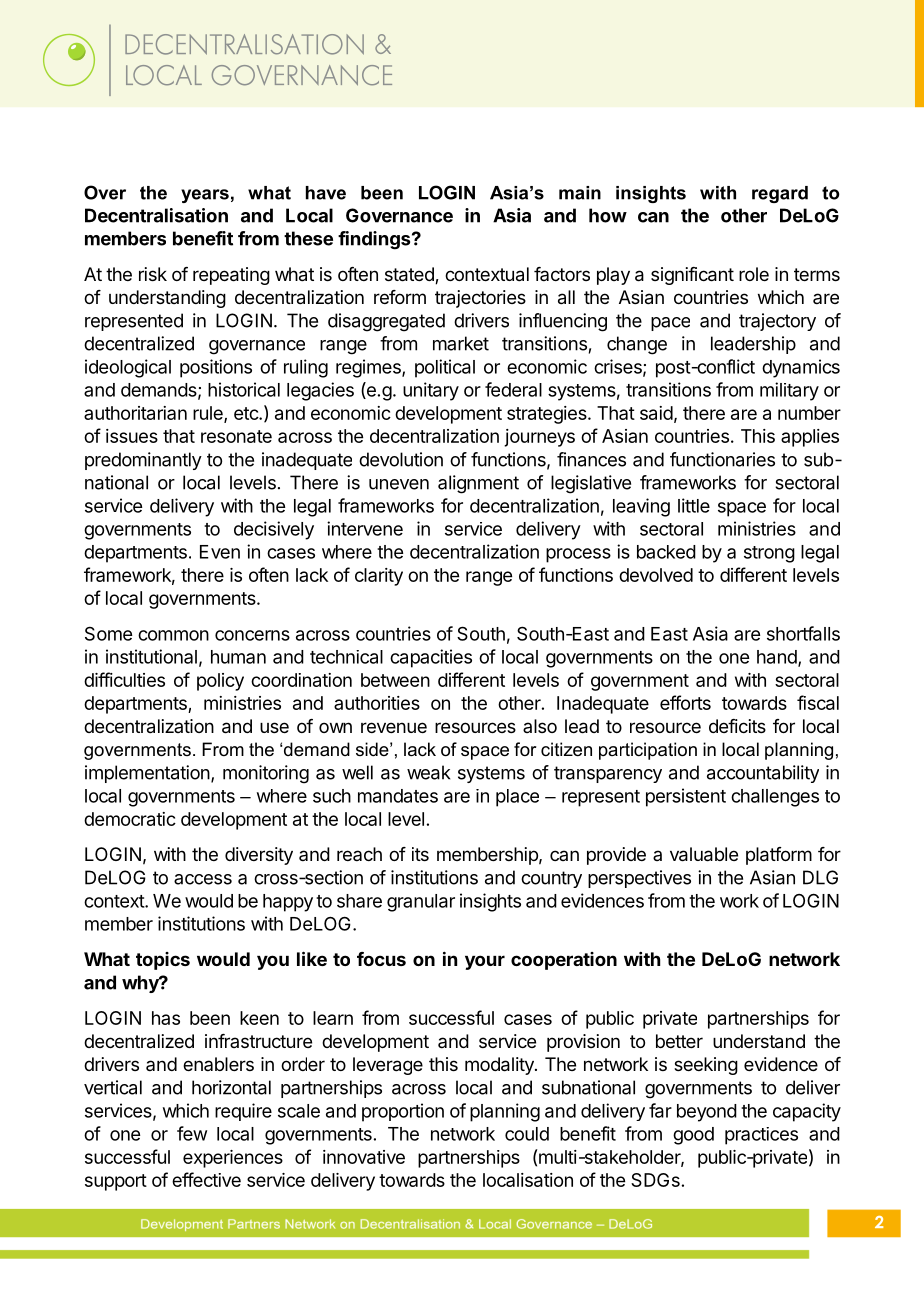 The image size is (924, 1308). I want to click on few, so click(192, 1133).
